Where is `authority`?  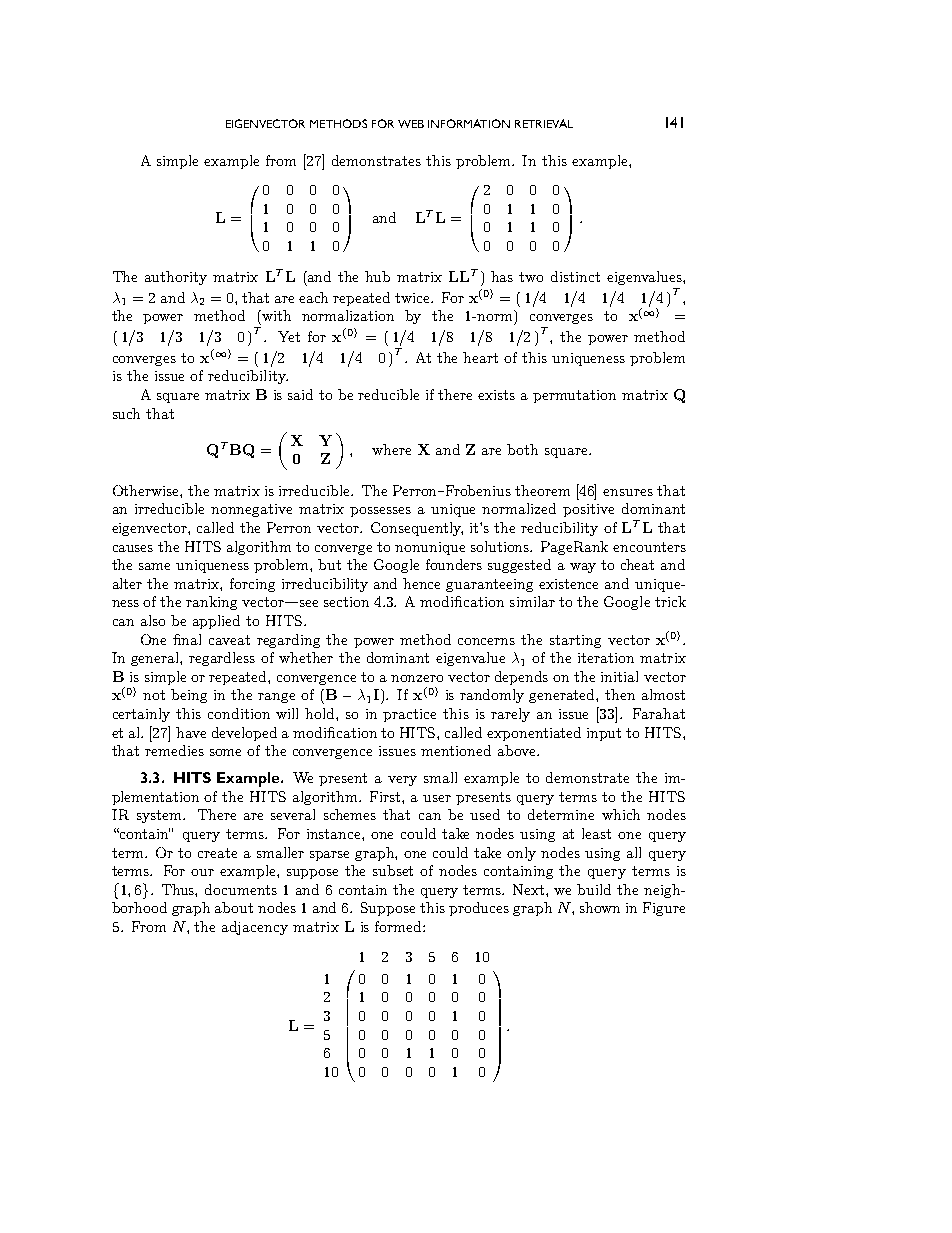 authority is located at coordinates (176, 278).
